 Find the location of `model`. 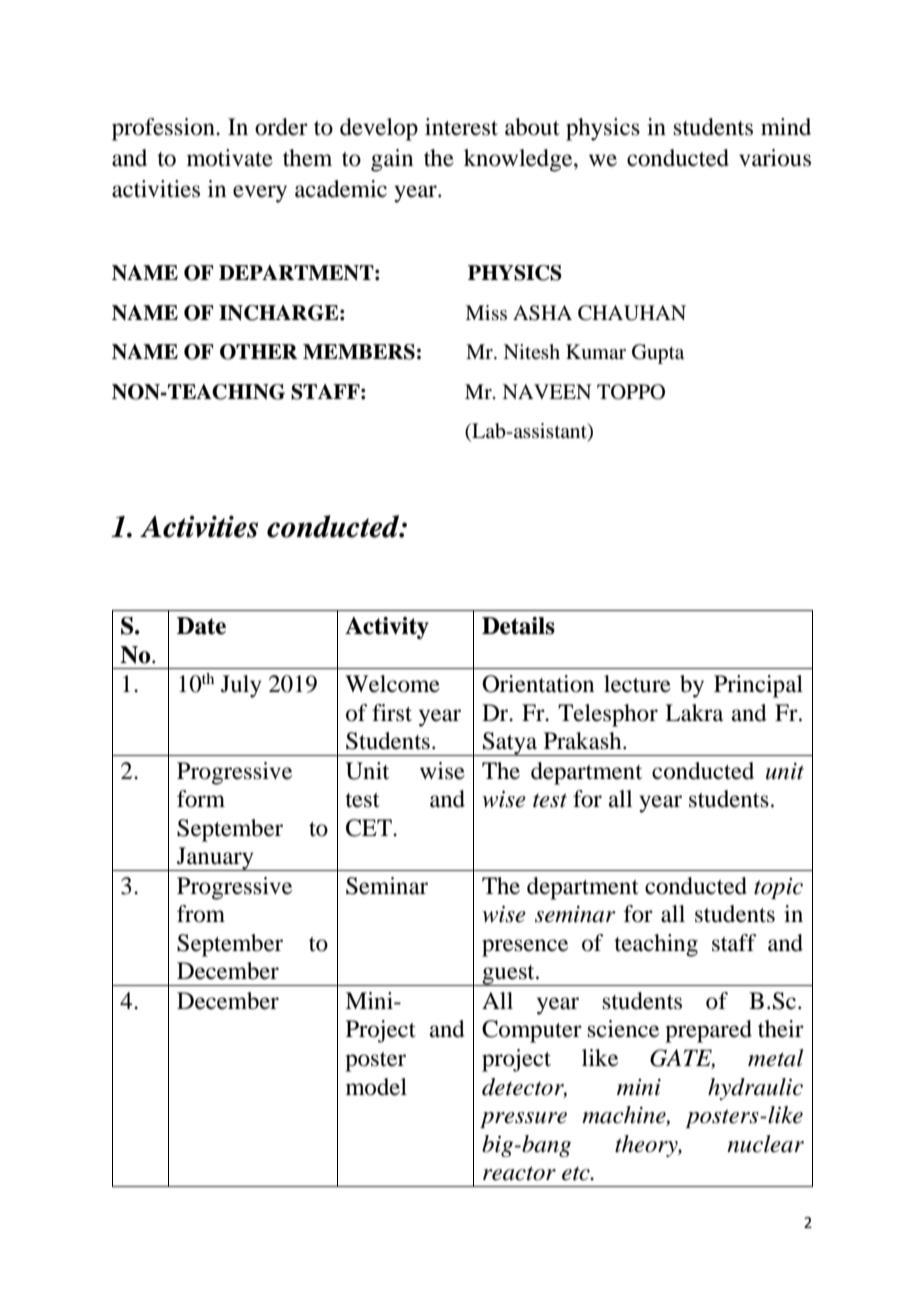

model is located at coordinates (376, 1087).
